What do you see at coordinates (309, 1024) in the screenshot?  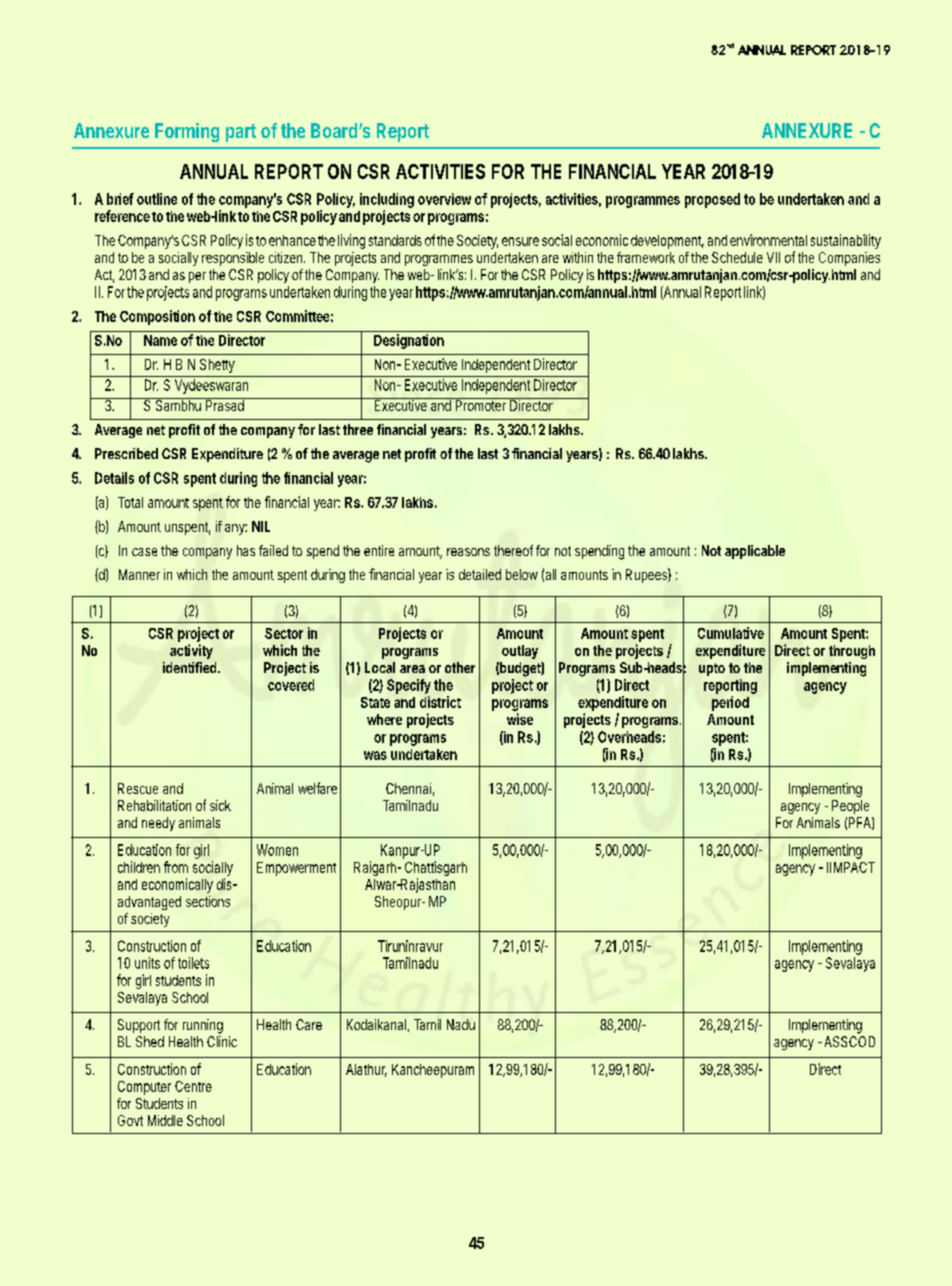 I see `Care` at bounding box center [309, 1024].
